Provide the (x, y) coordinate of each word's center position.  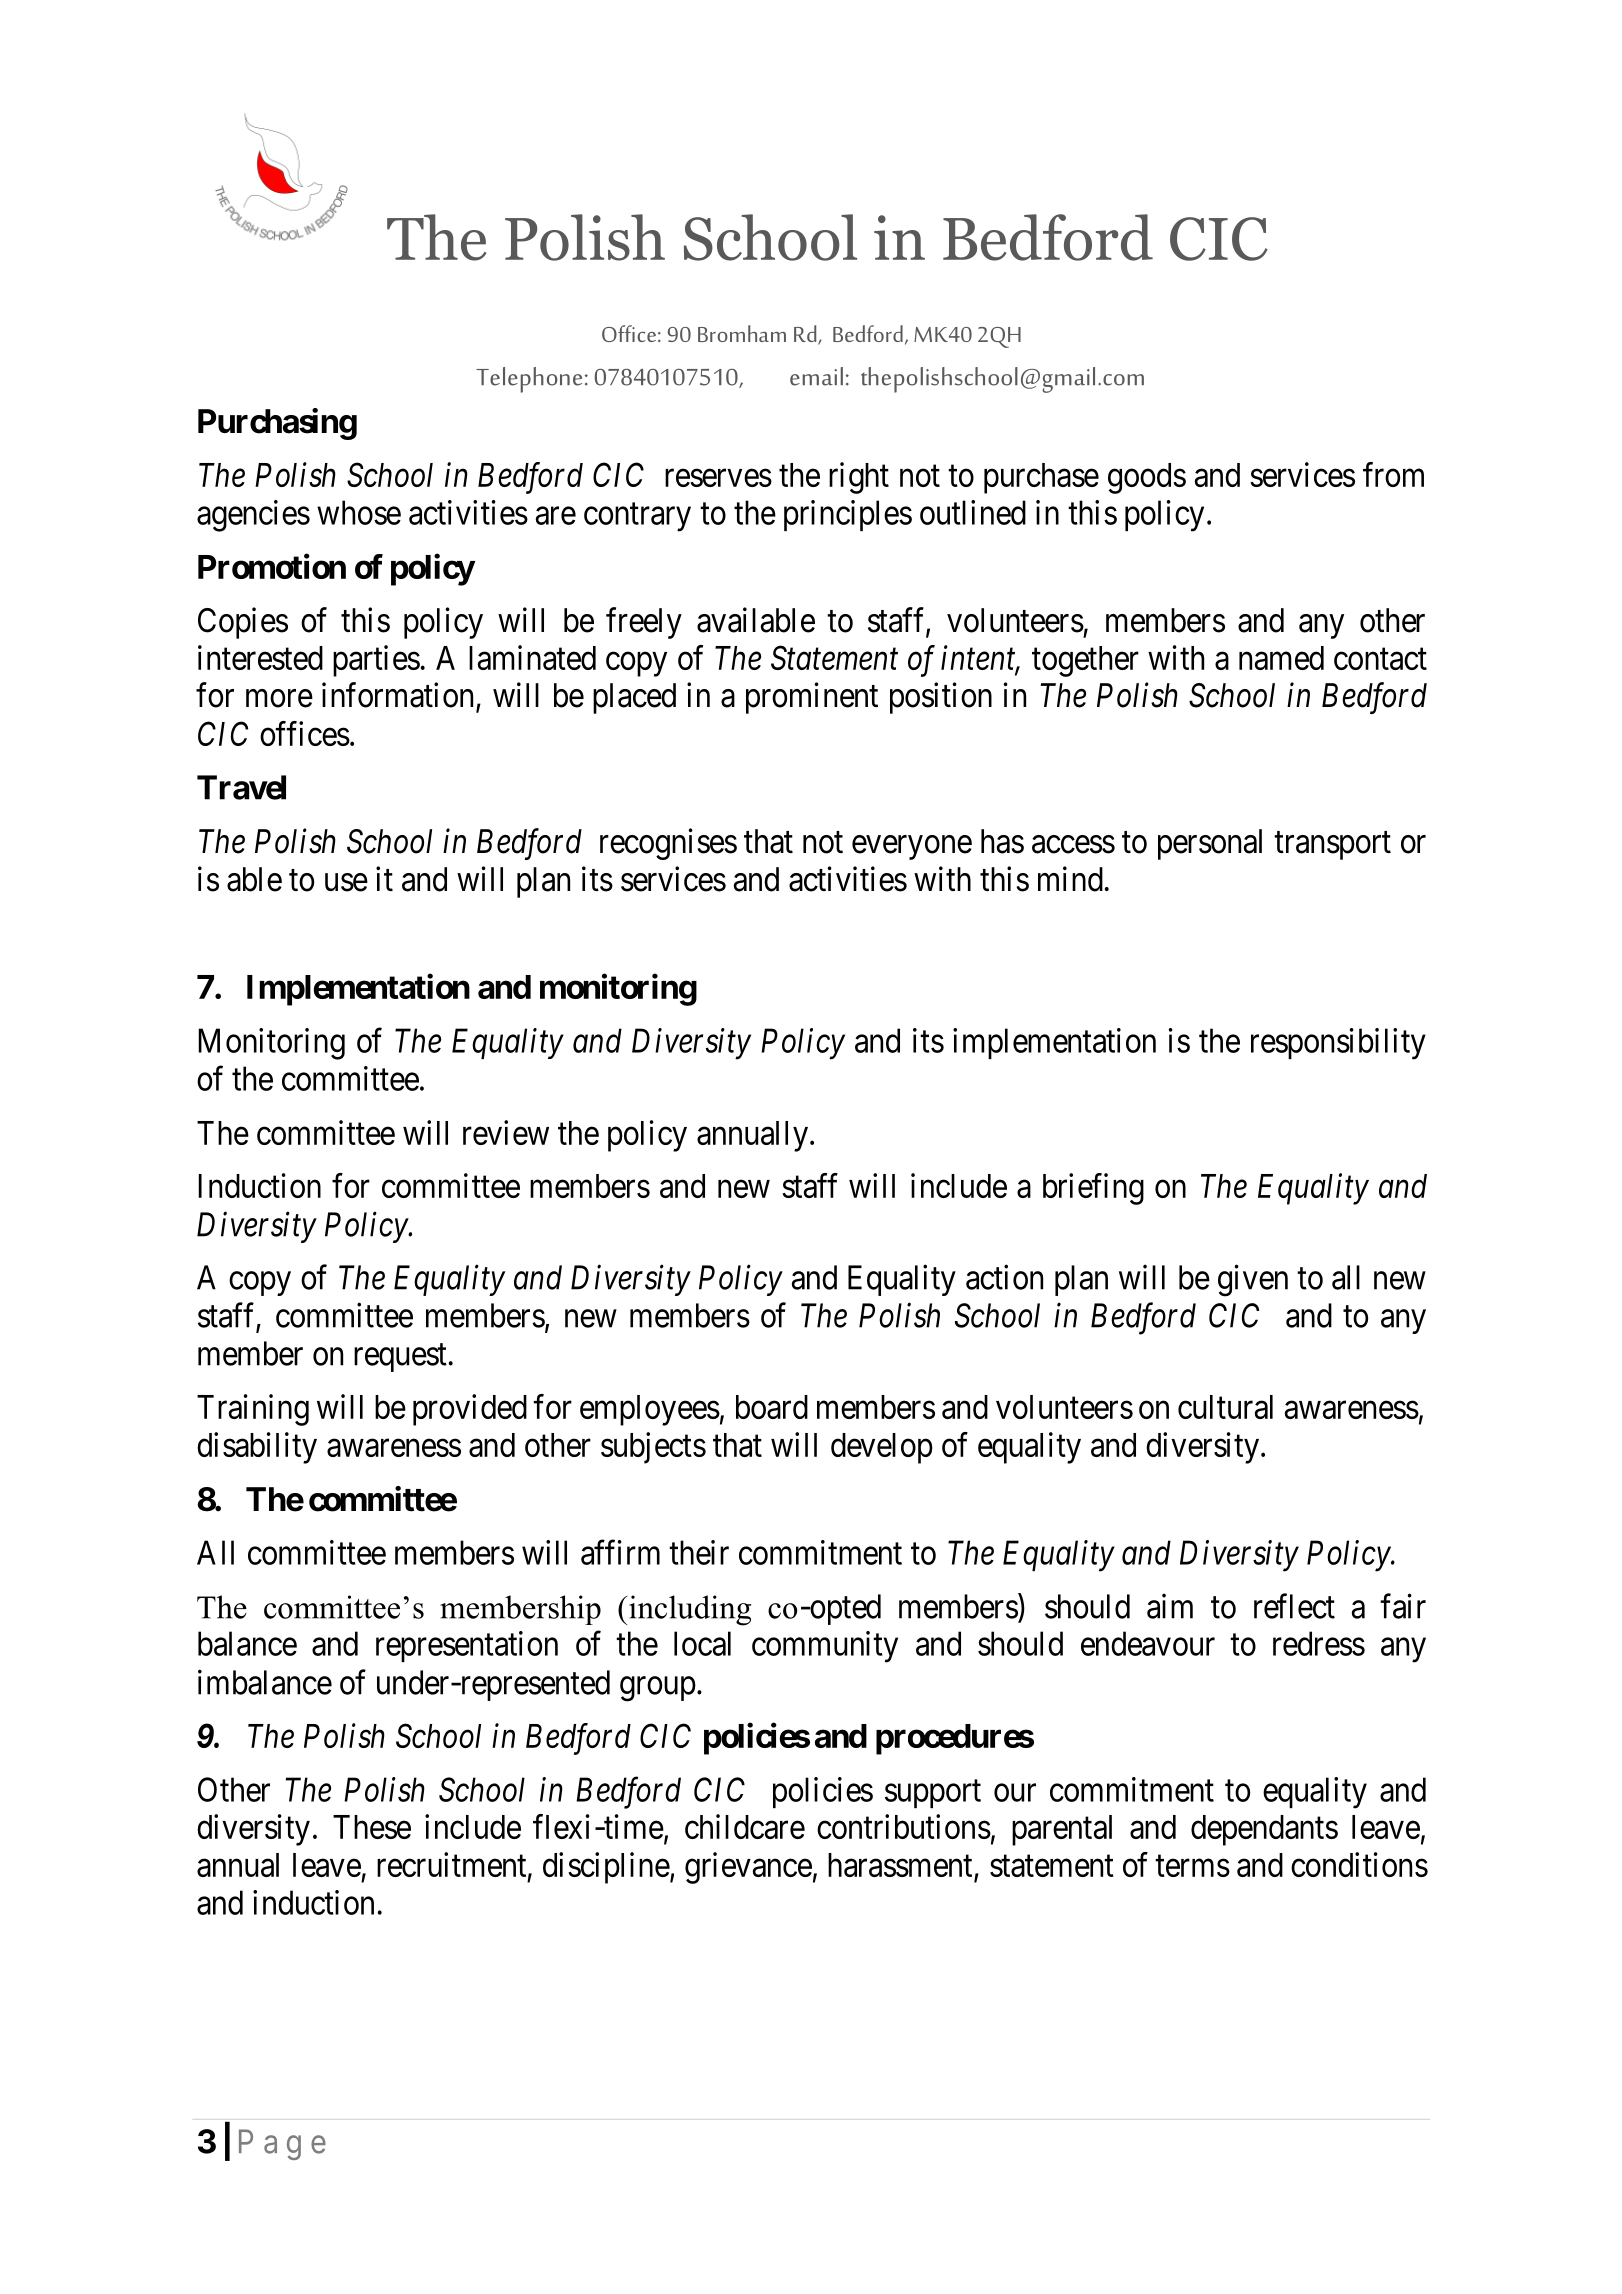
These (372, 1827)
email (816, 376)
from (1393, 474)
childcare (745, 1826)
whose (359, 512)
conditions (1359, 1864)
